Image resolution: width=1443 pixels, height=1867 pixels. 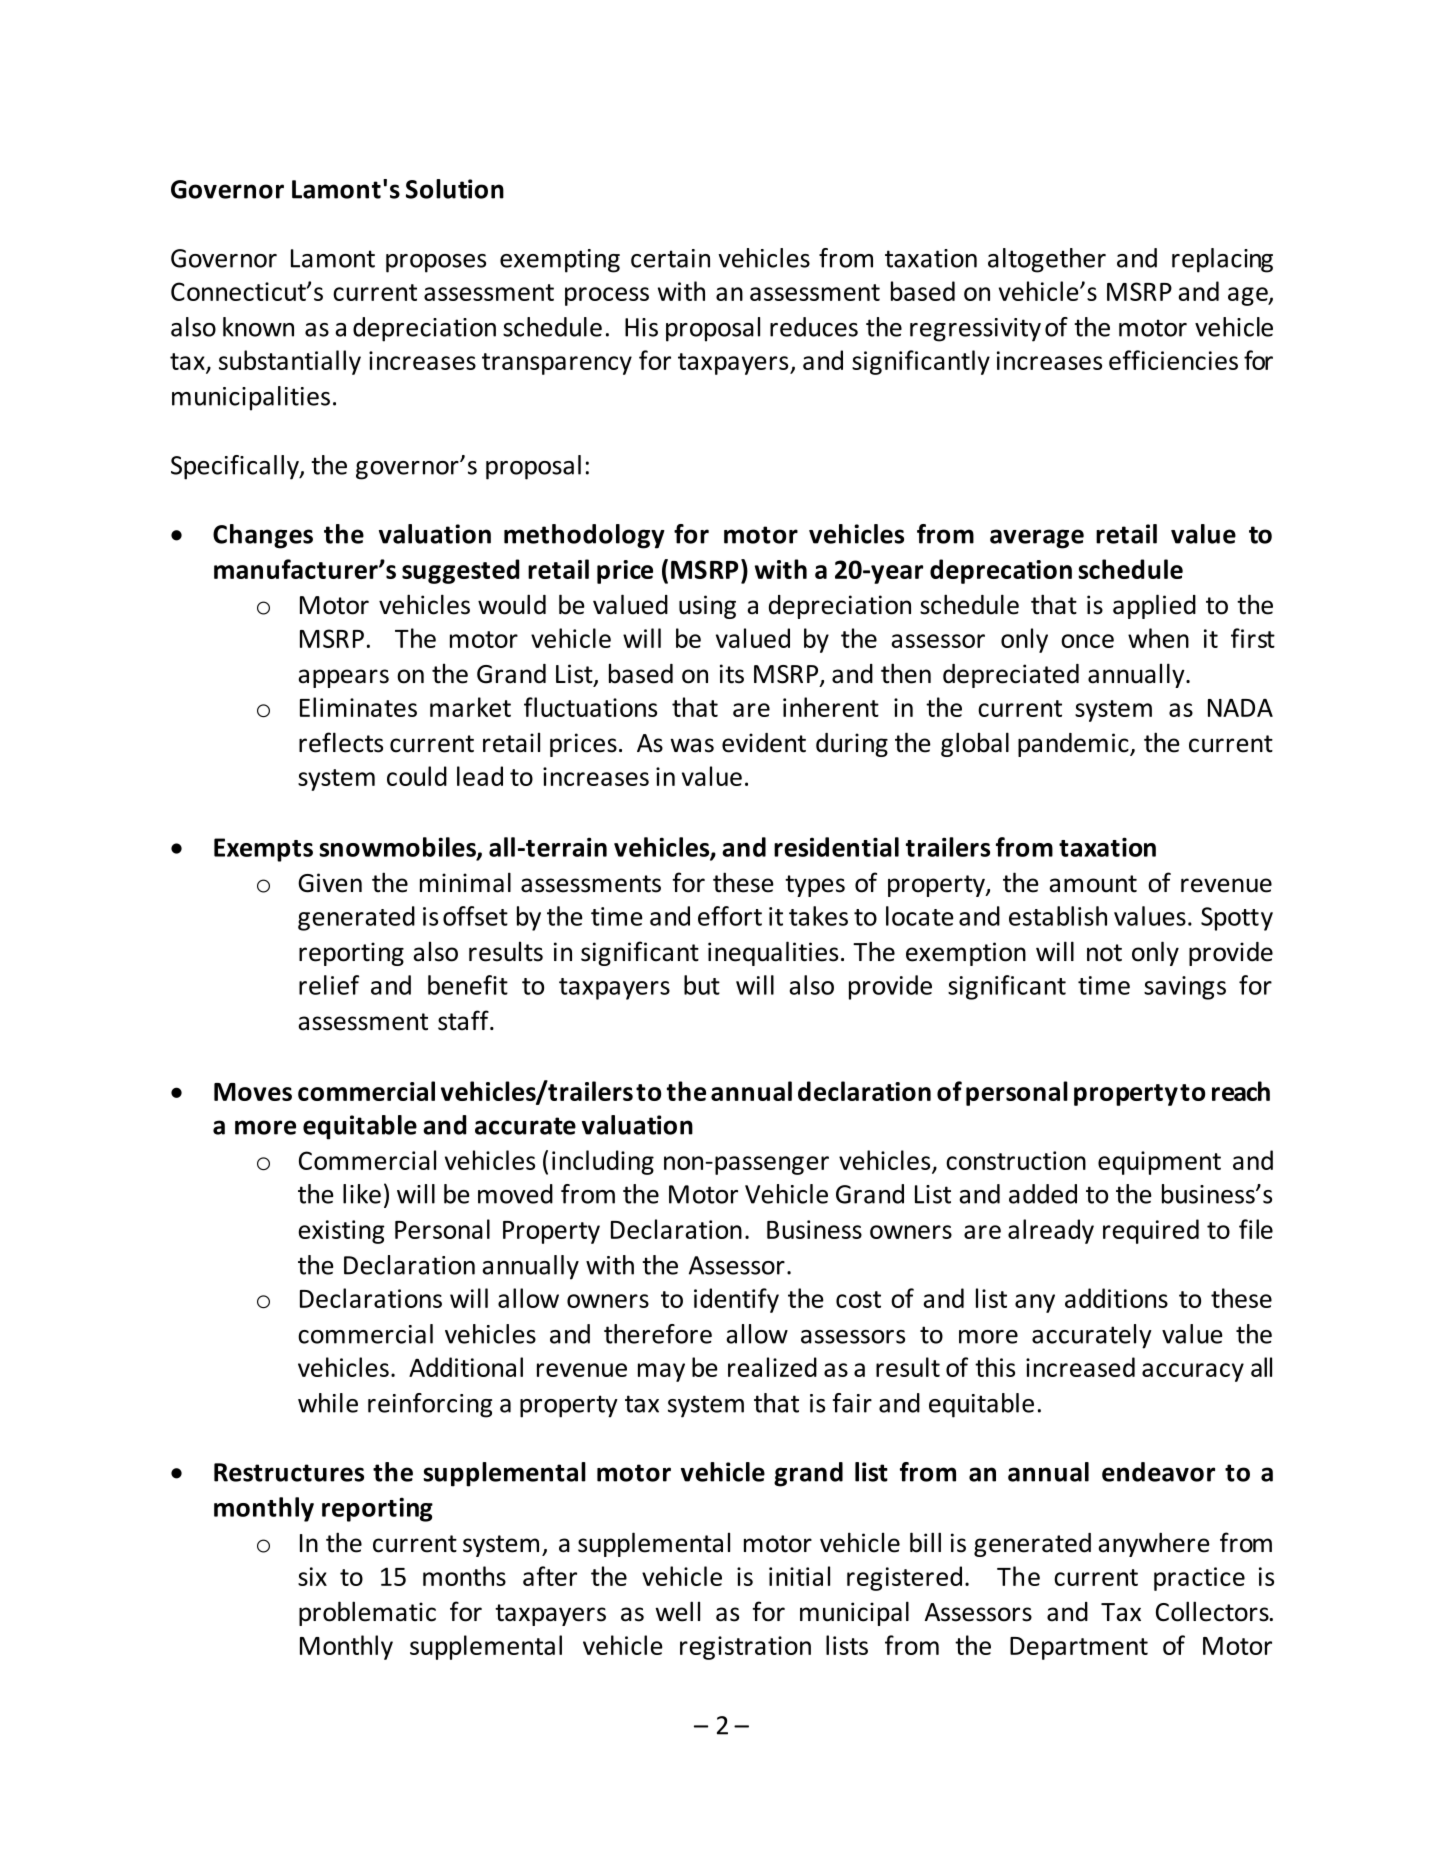 What do you see at coordinates (367, 1613) in the screenshot?
I see `problematic` at bounding box center [367, 1613].
